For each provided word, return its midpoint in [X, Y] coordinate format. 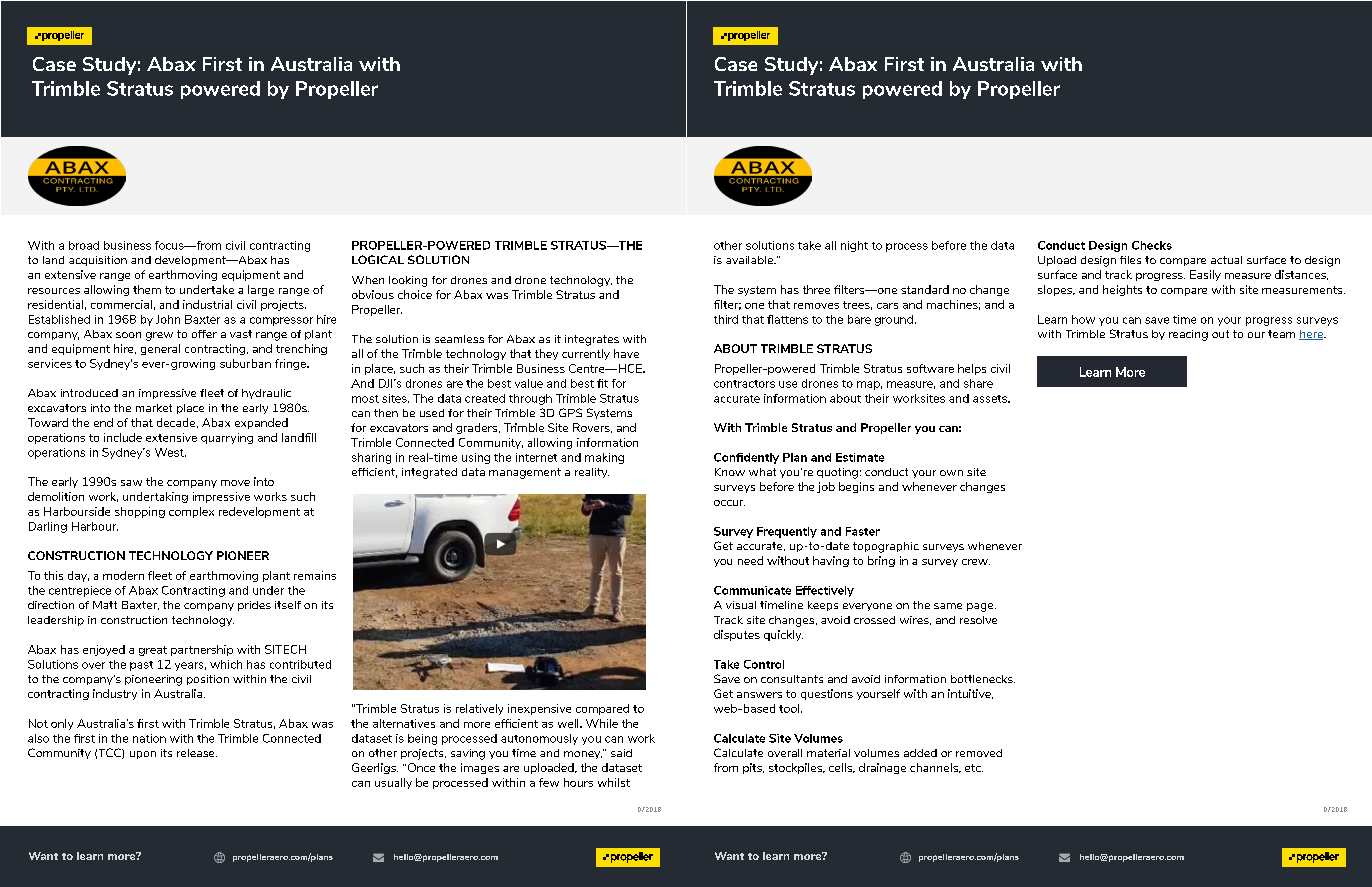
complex [191, 512]
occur [729, 503]
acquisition [98, 261]
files [1130, 260]
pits [753, 768]
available [750, 260]
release [197, 753]
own [951, 473]
